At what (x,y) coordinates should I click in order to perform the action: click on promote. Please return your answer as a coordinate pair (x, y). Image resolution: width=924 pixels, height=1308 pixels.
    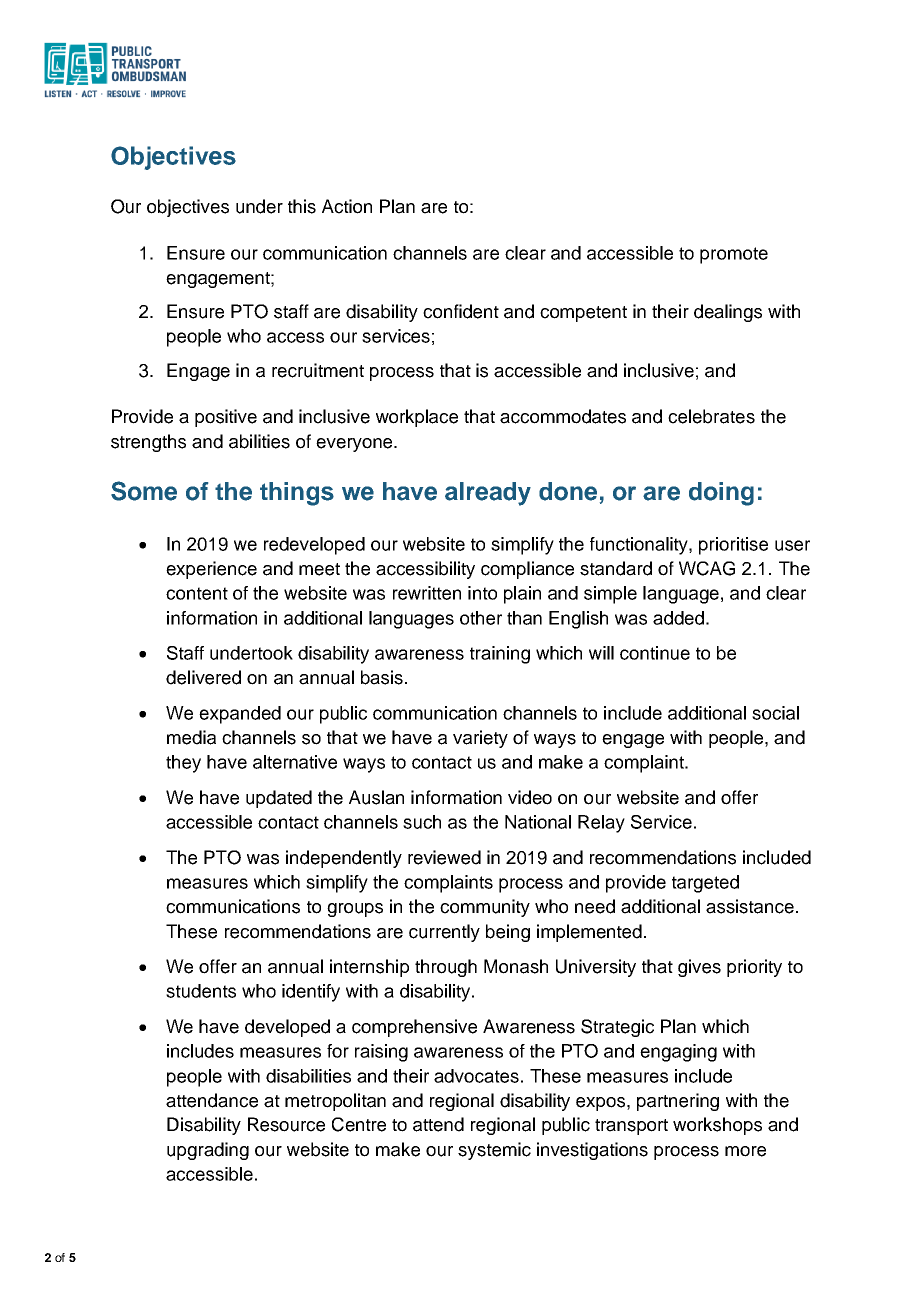
    Looking at the image, I should click on (734, 255).
